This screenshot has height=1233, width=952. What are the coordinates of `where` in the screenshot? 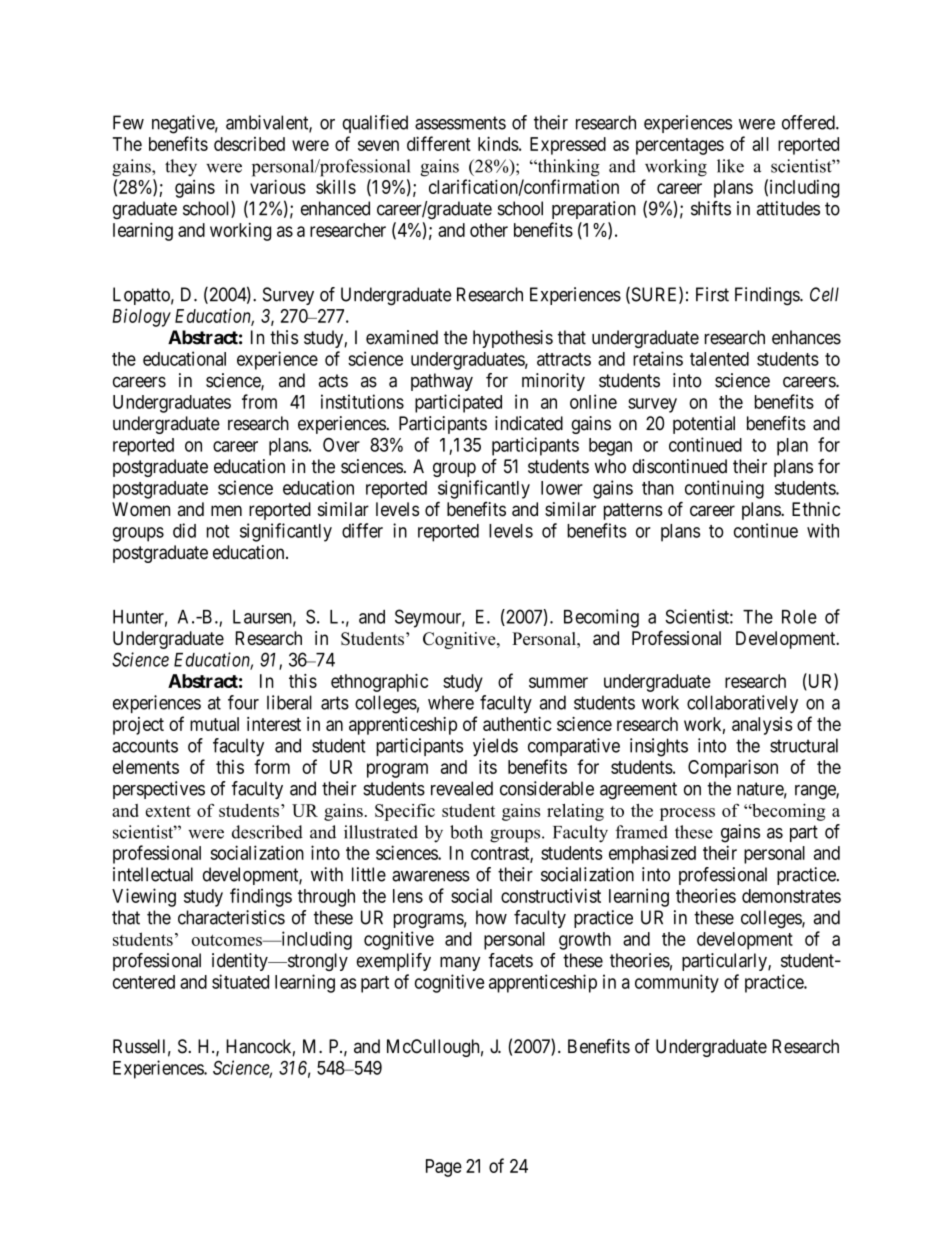 It's located at (451, 702).
